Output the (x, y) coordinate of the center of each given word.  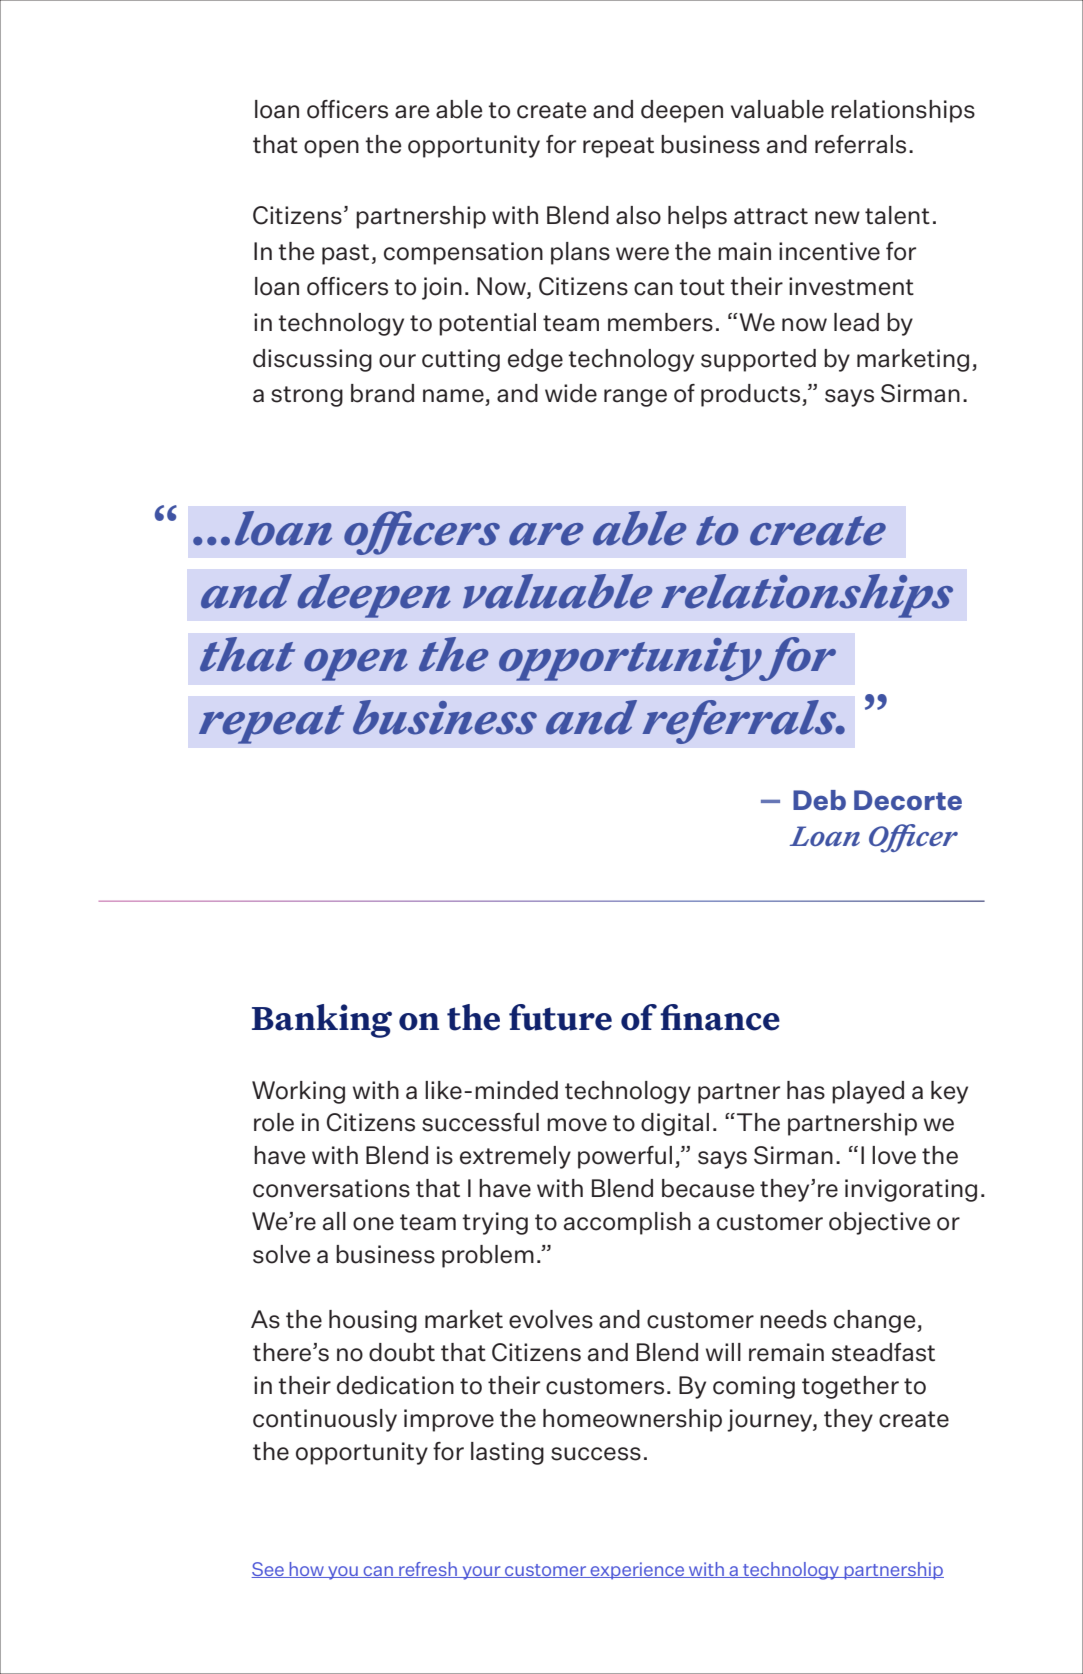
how (306, 1570)
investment (851, 286)
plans (580, 253)
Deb (819, 800)
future (560, 1017)
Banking (322, 1021)
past (345, 254)
